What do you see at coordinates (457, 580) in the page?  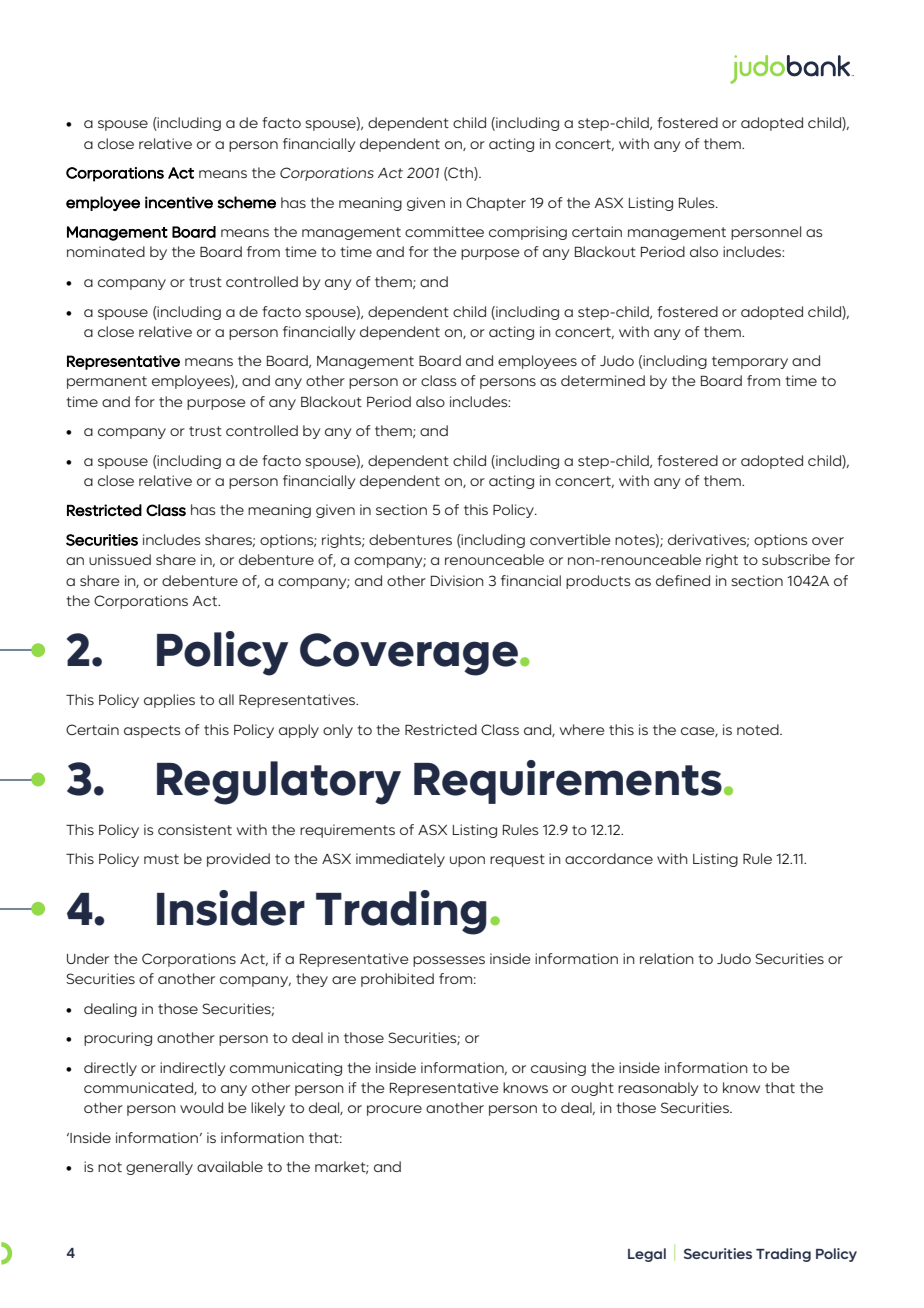 I see `Division` at bounding box center [457, 580].
